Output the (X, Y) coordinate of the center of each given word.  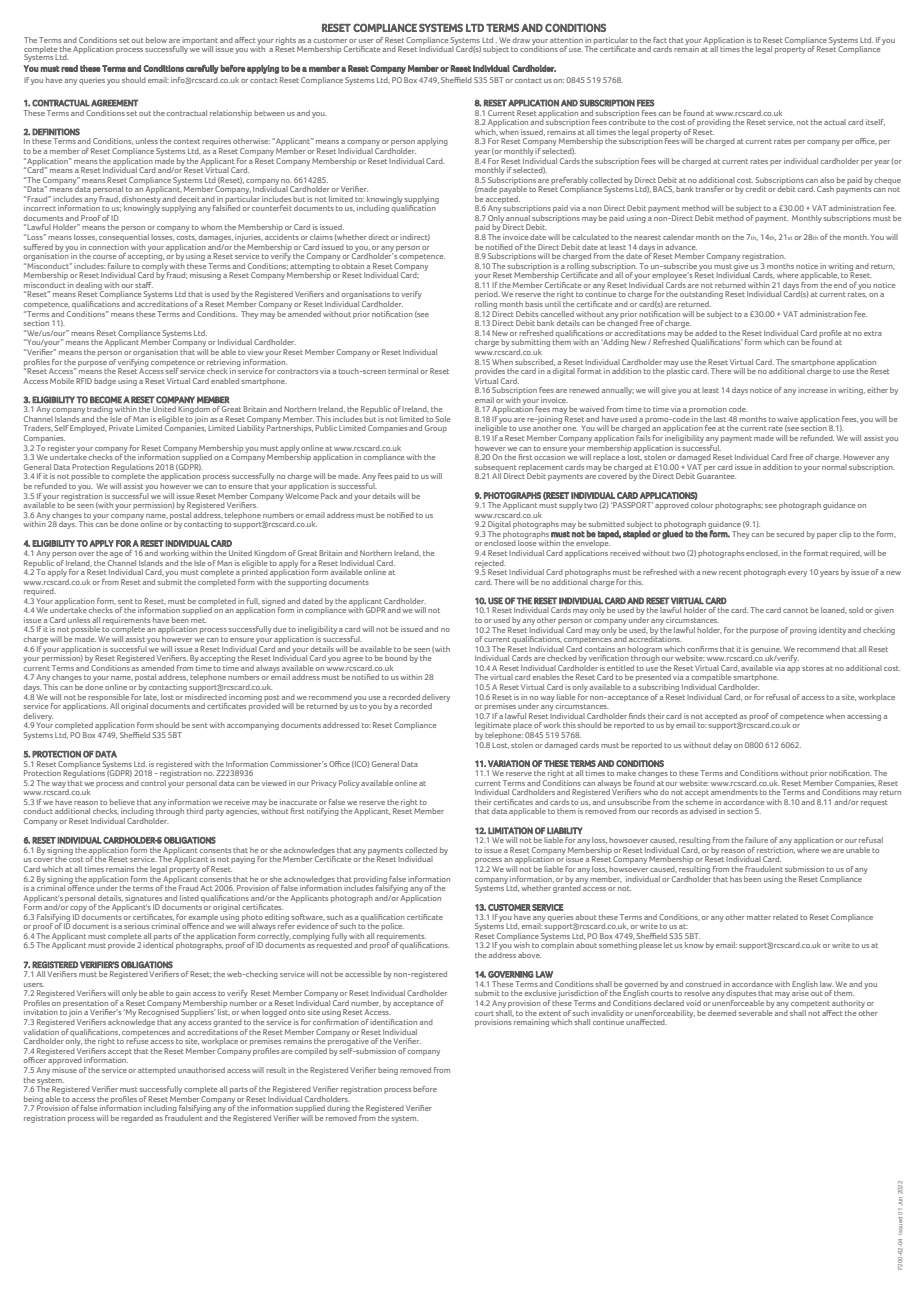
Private (121, 428)
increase (813, 390)
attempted (157, 1071)
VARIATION (509, 763)
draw (521, 40)
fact (660, 40)
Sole (442, 419)
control (154, 781)
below (156, 40)
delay (722, 746)
